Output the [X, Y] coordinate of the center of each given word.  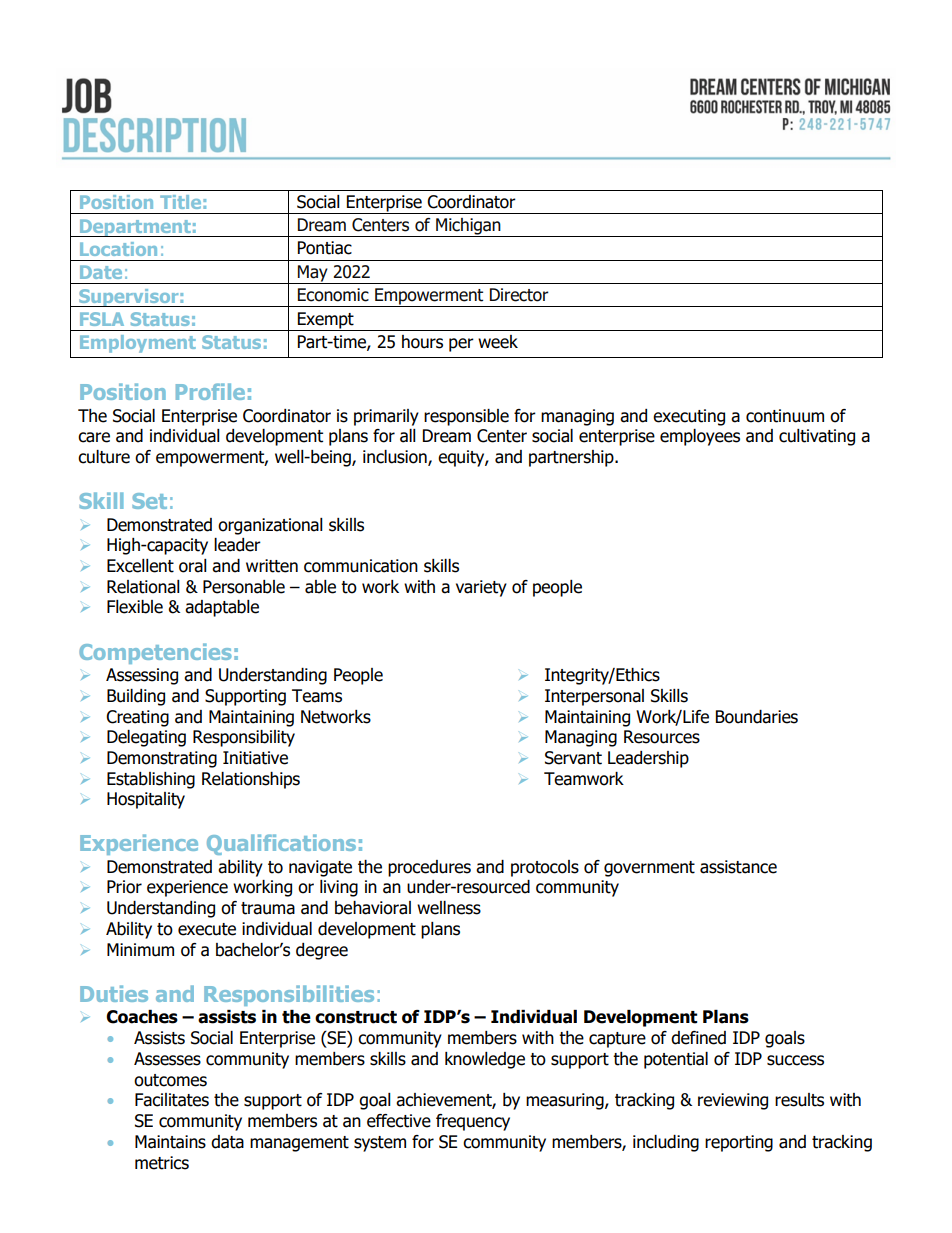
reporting [739, 1143]
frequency [473, 1122]
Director [519, 295]
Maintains [170, 1142]
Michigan [468, 227]
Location [118, 249]
